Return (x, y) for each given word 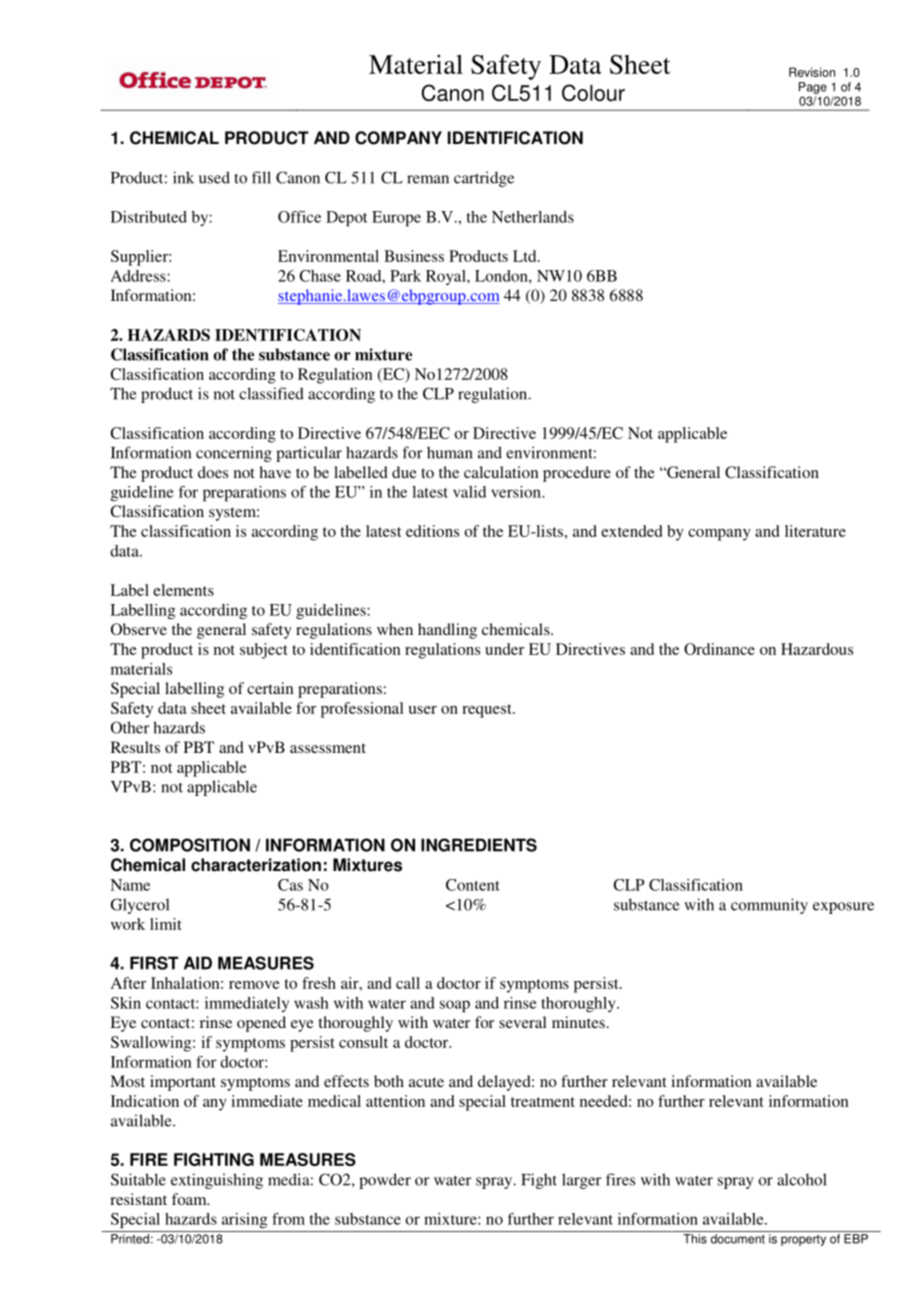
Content (473, 885)
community (769, 906)
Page (813, 88)
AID (198, 963)
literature (815, 531)
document (738, 1239)
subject (264, 651)
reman (428, 179)
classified (271, 393)
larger (581, 1181)
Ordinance (719, 649)
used (214, 177)
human (450, 453)
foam (190, 1199)
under (504, 649)
